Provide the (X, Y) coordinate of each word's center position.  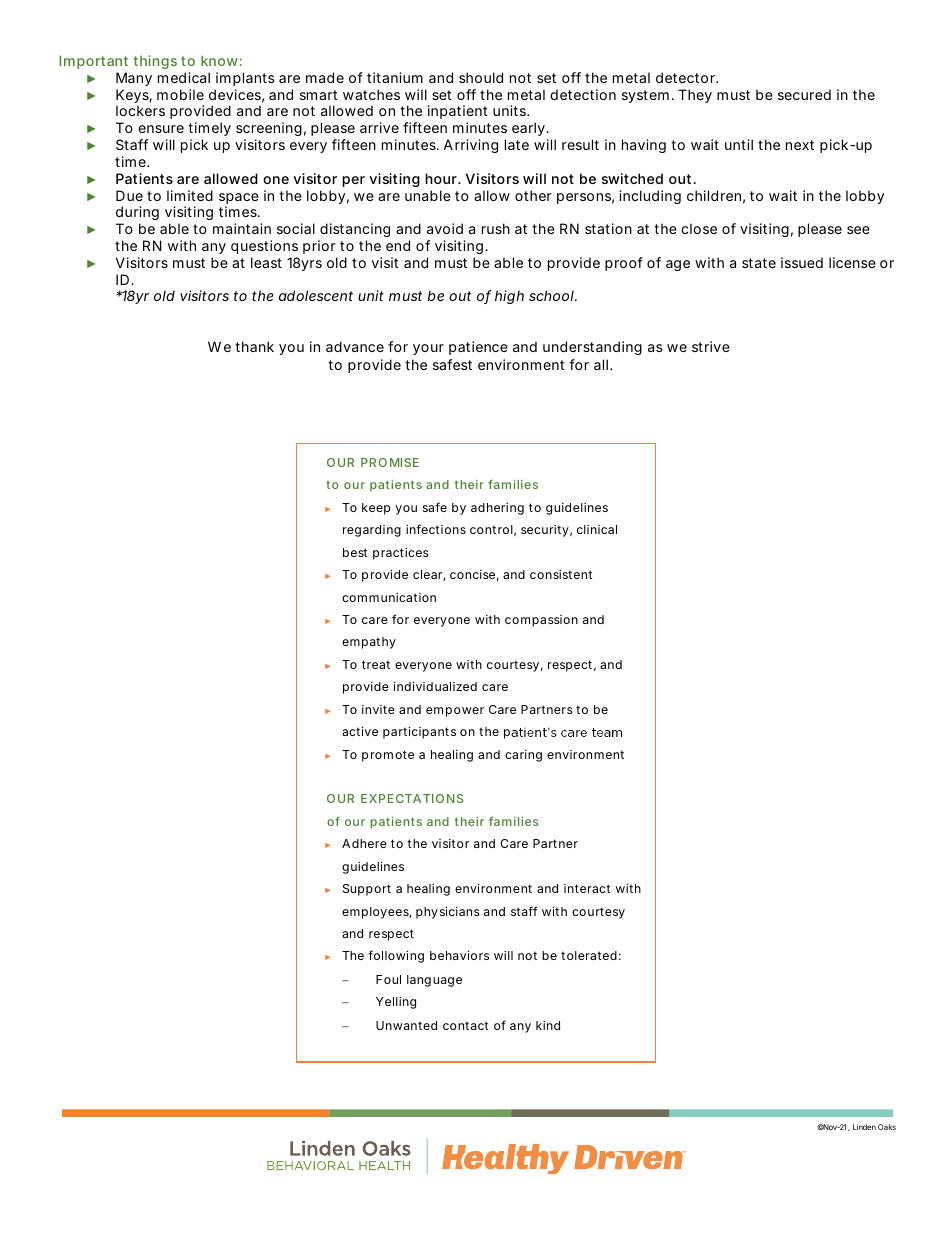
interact (587, 888)
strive (711, 346)
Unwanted (406, 1025)
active (360, 731)
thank (254, 346)
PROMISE (390, 462)
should (481, 77)
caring (523, 756)
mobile (180, 94)
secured (804, 94)
